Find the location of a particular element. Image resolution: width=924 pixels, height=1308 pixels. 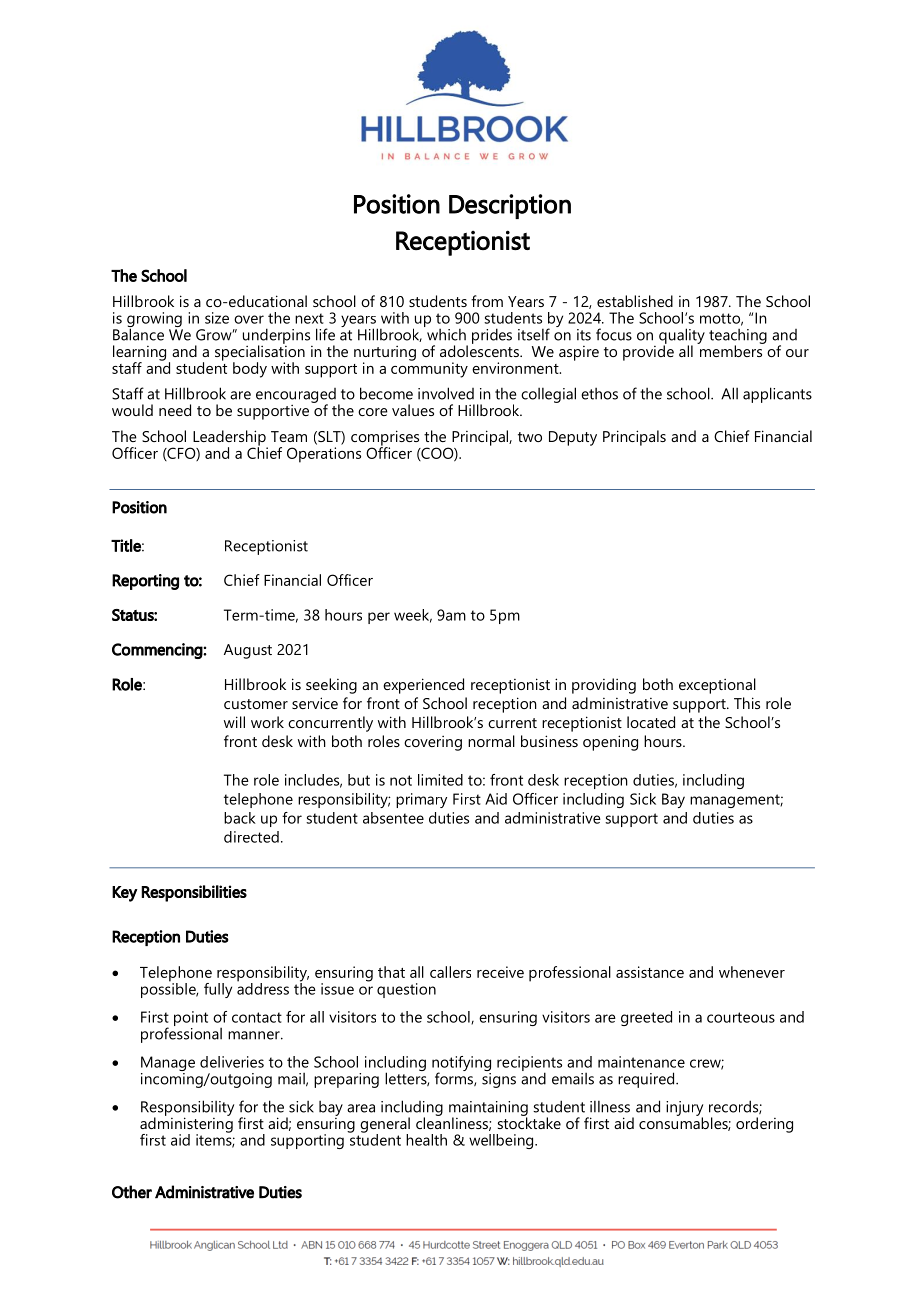

involved is located at coordinates (446, 393).
